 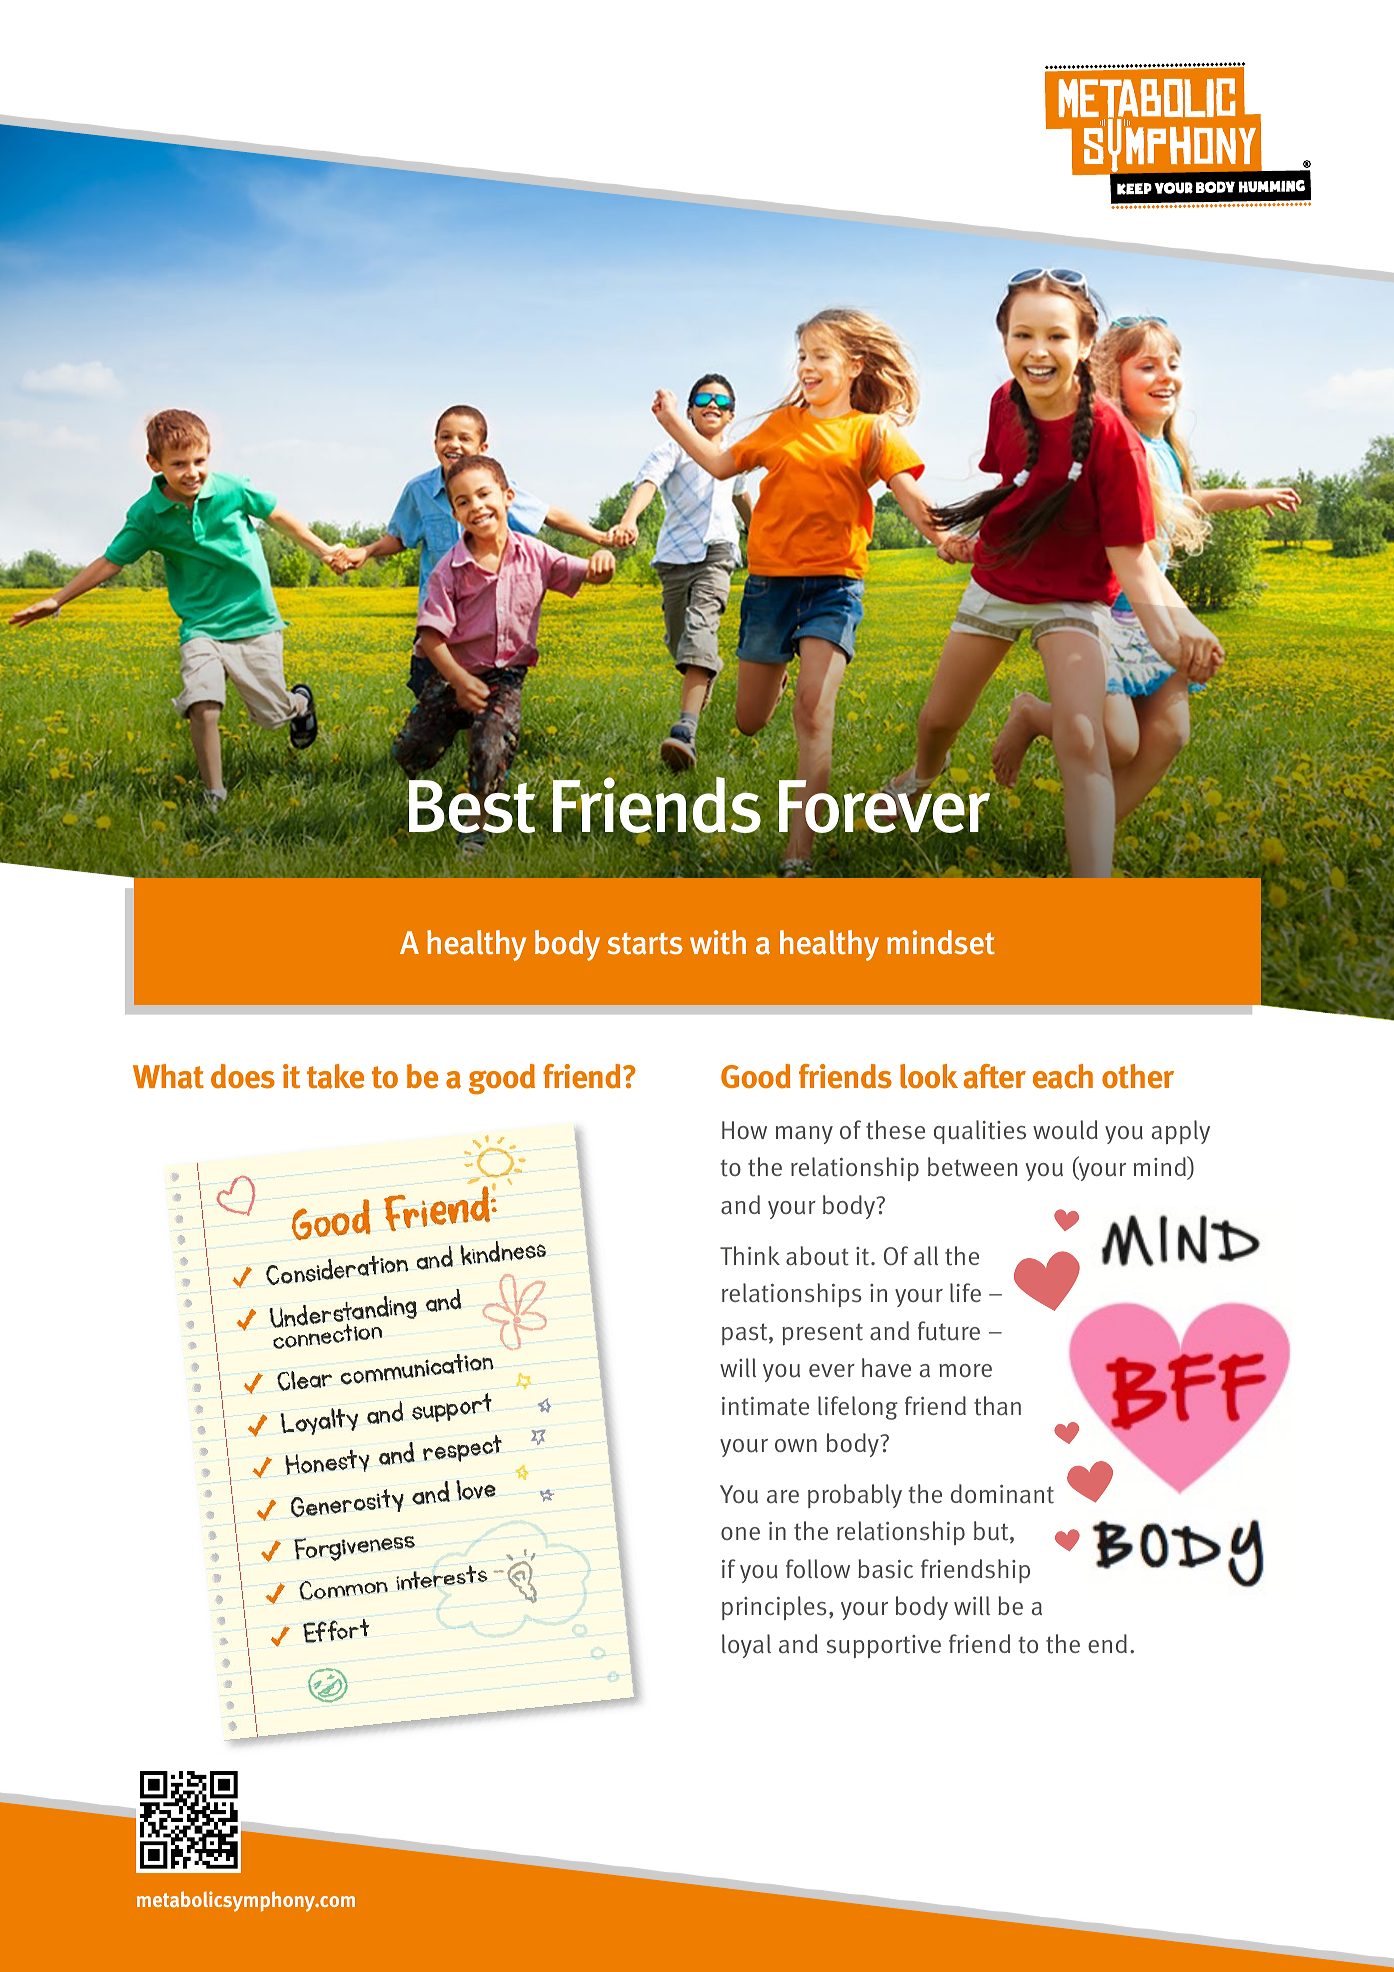 I want to click on take, so click(x=335, y=1076).
